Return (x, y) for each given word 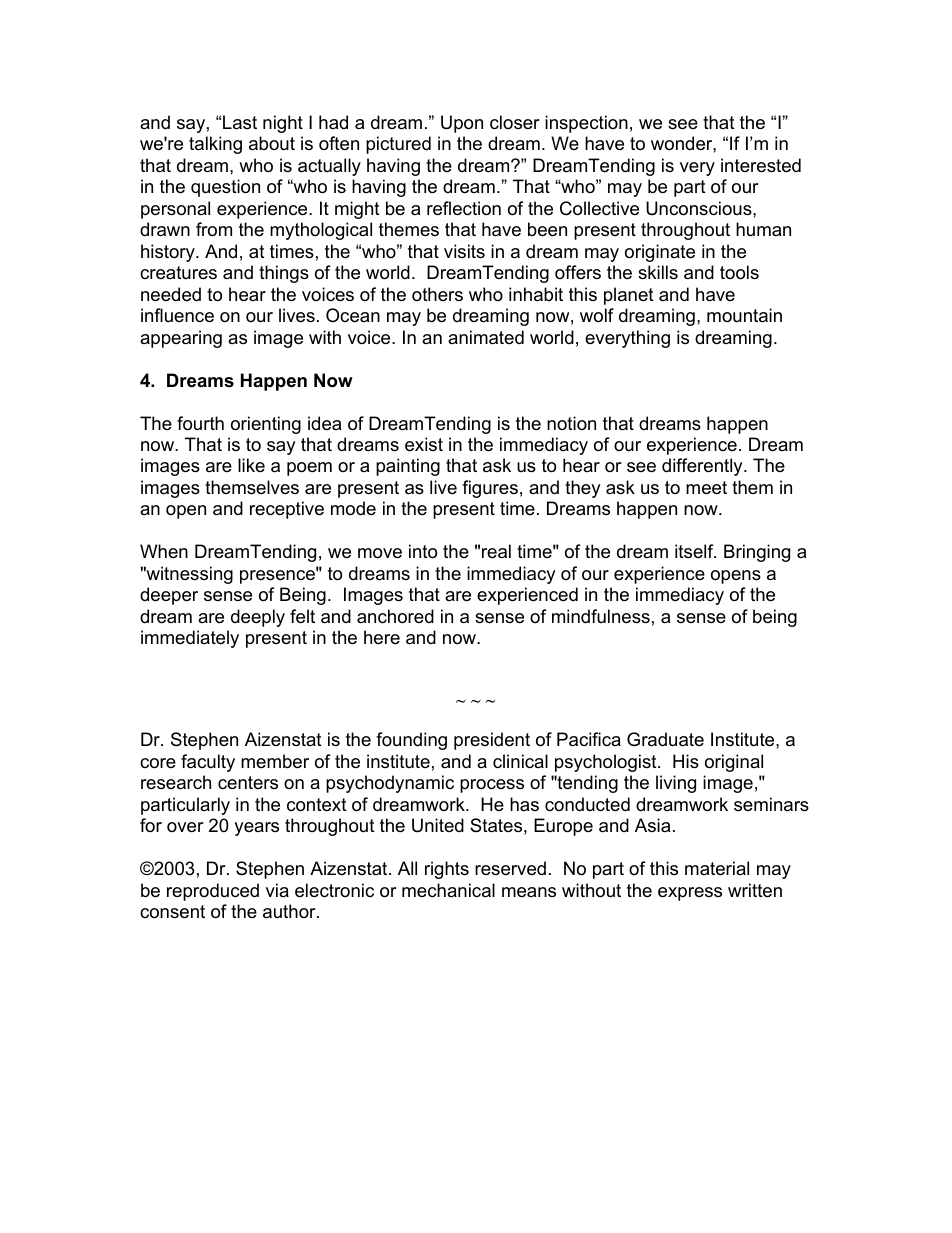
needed (171, 294)
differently (703, 467)
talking (215, 145)
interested (761, 165)
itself (695, 551)
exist (424, 444)
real (496, 551)
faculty (208, 763)
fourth (200, 423)
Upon (462, 124)
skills (658, 272)
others (437, 294)
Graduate (665, 739)
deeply (258, 618)
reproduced (213, 892)
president (492, 741)
